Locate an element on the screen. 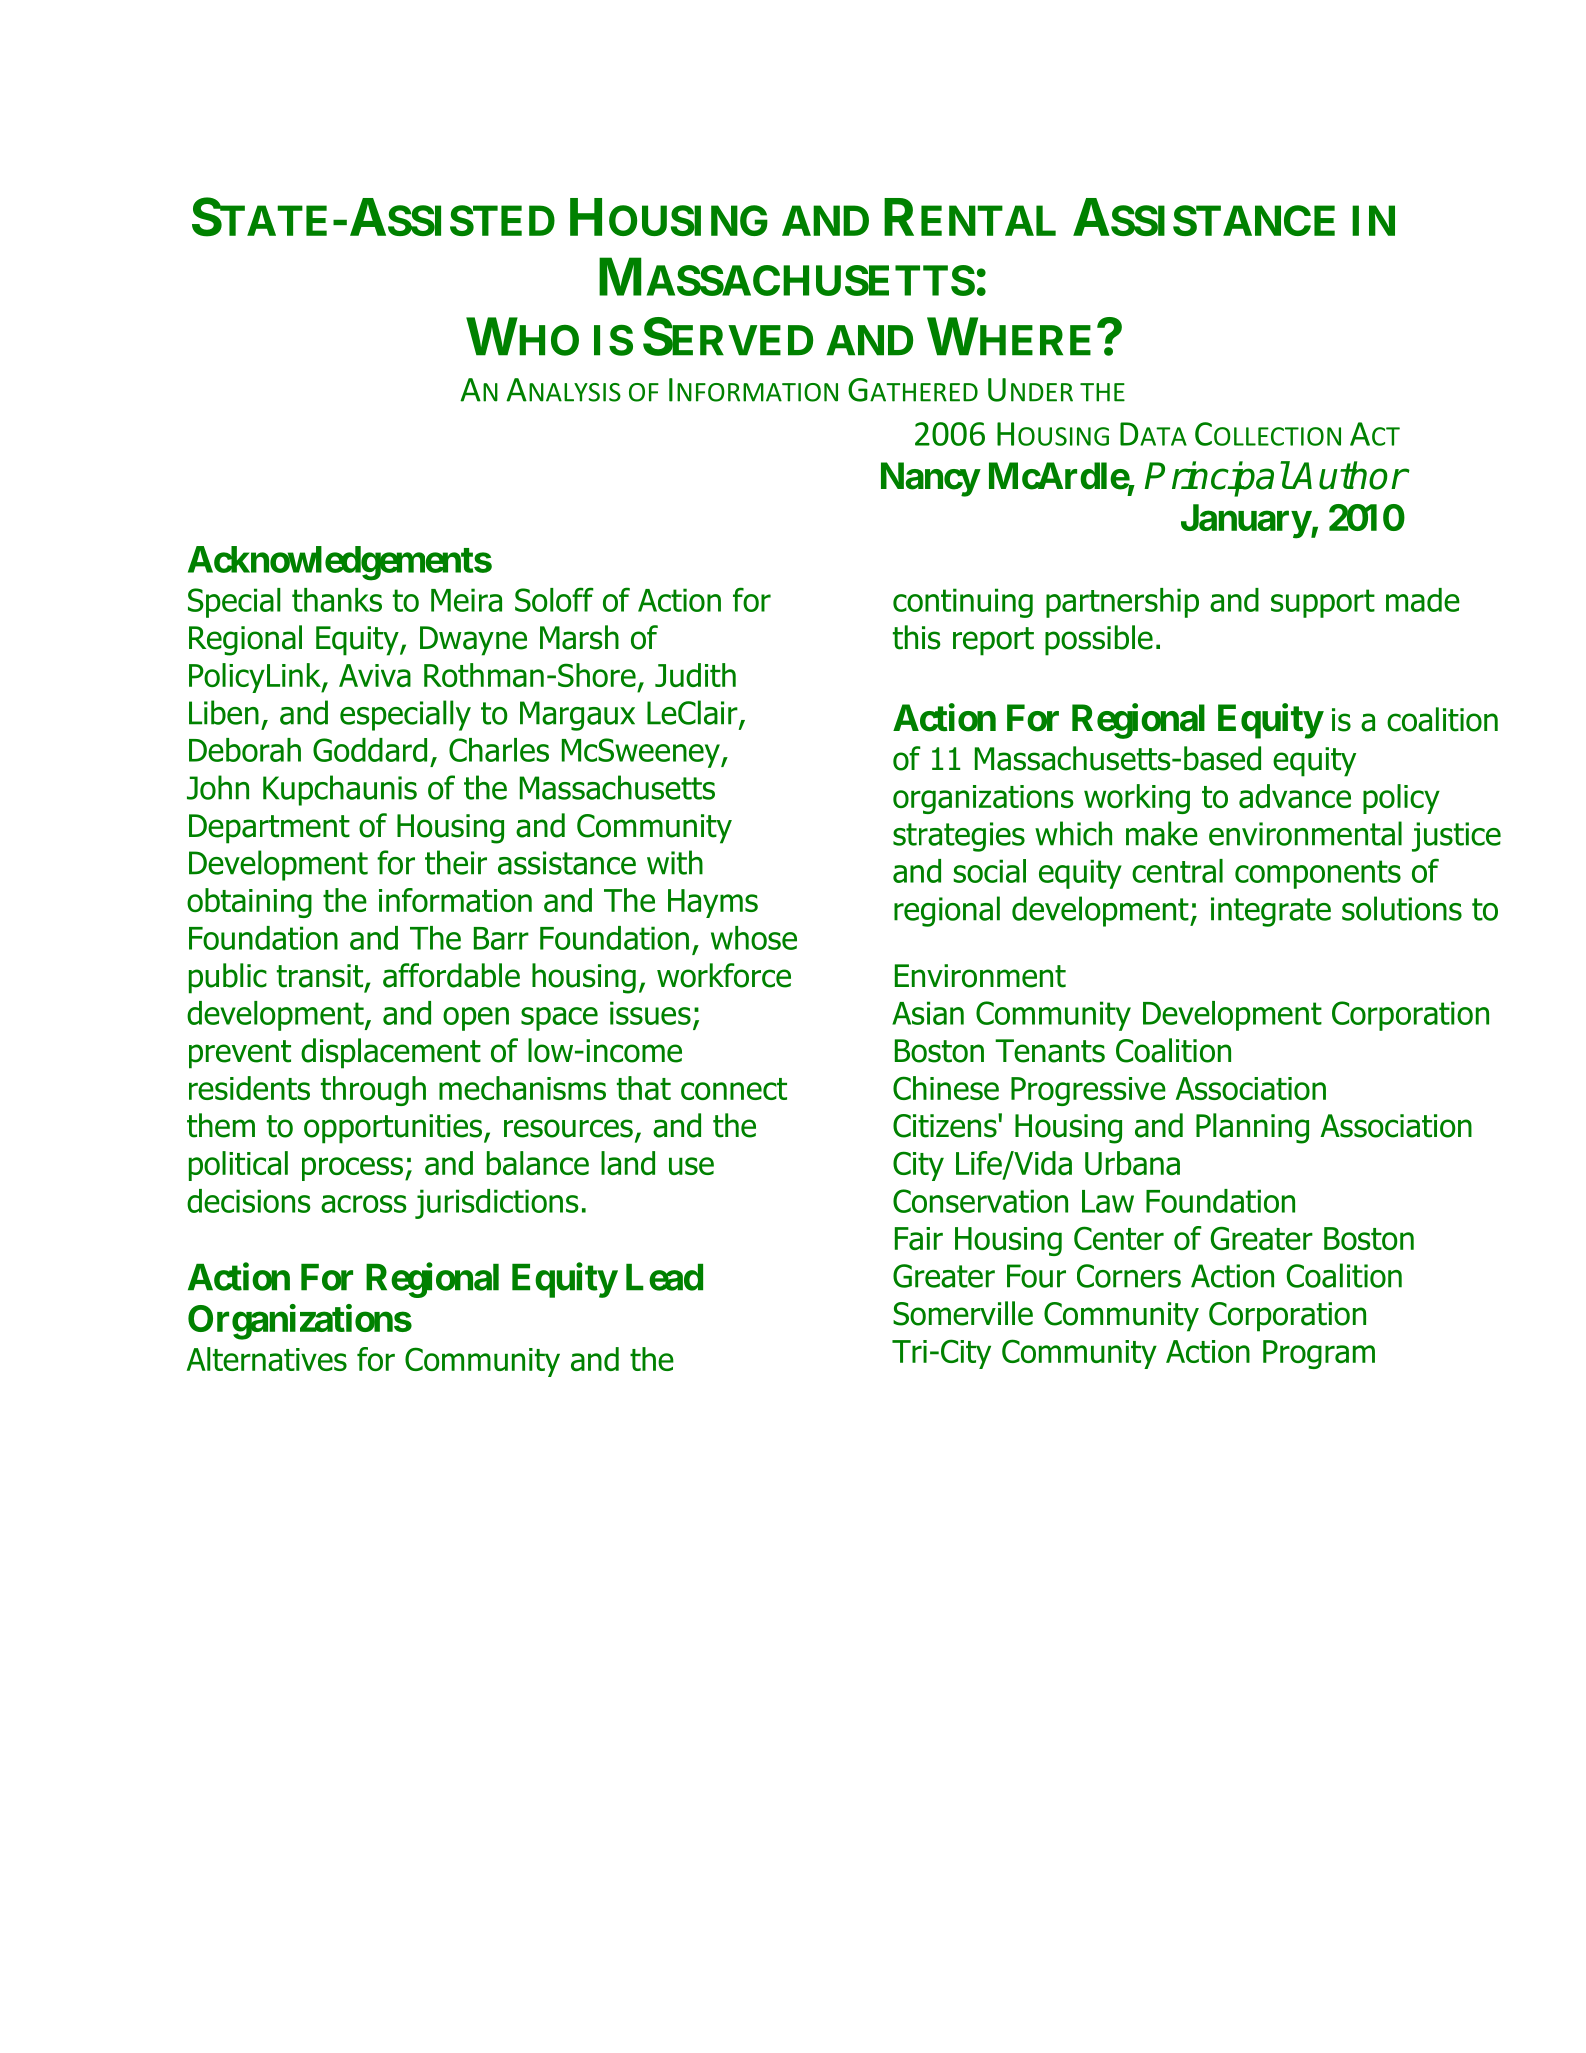 The height and width of the screenshot is (2053, 1586). whose is located at coordinates (754, 938).
